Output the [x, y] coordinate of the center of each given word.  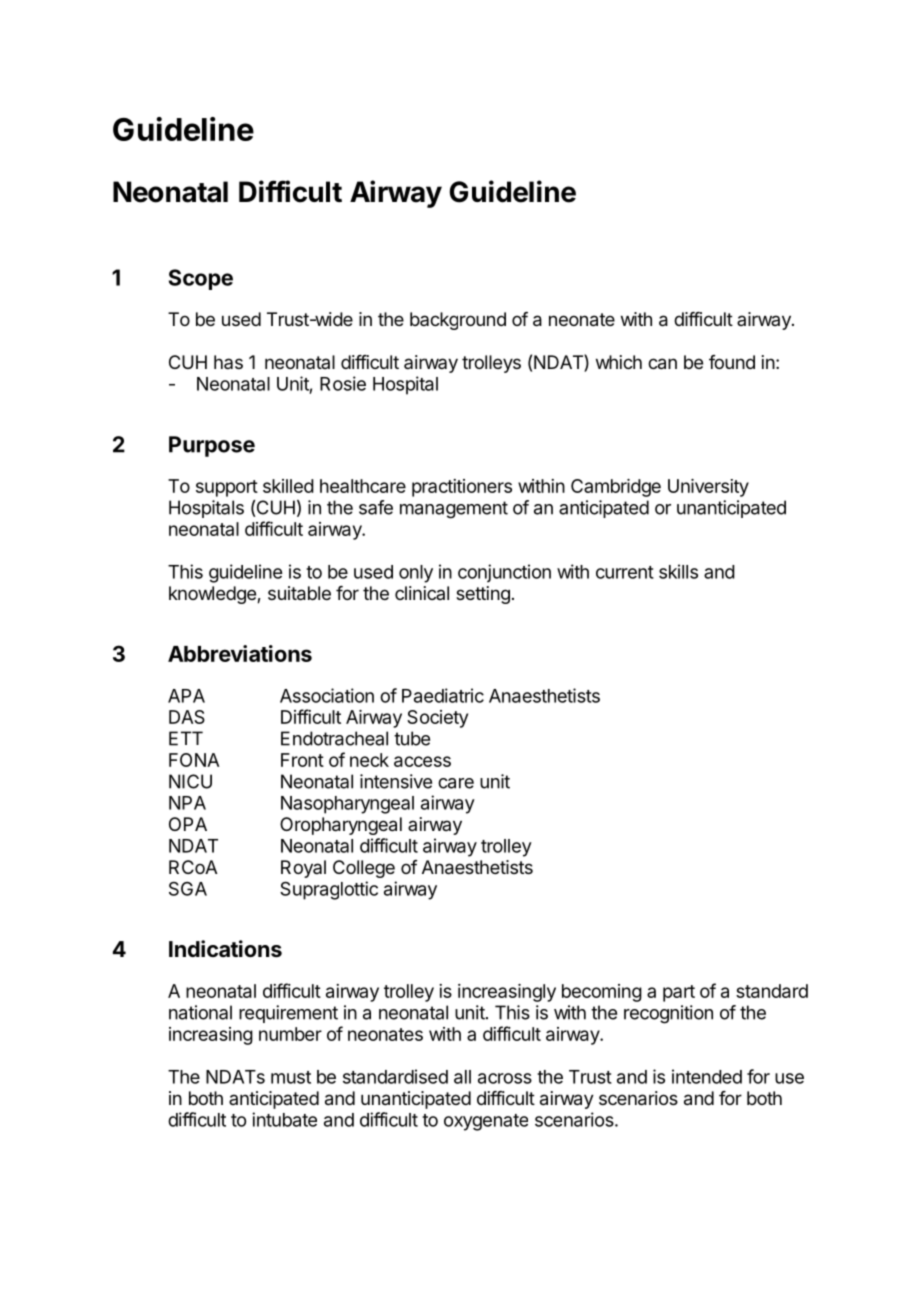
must [291, 1077]
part [679, 993]
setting [483, 595]
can [662, 364]
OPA [188, 824]
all [462, 1077]
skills [678, 571]
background [458, 321]
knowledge [213, 595]
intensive [396, 781]
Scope [201, 279]
